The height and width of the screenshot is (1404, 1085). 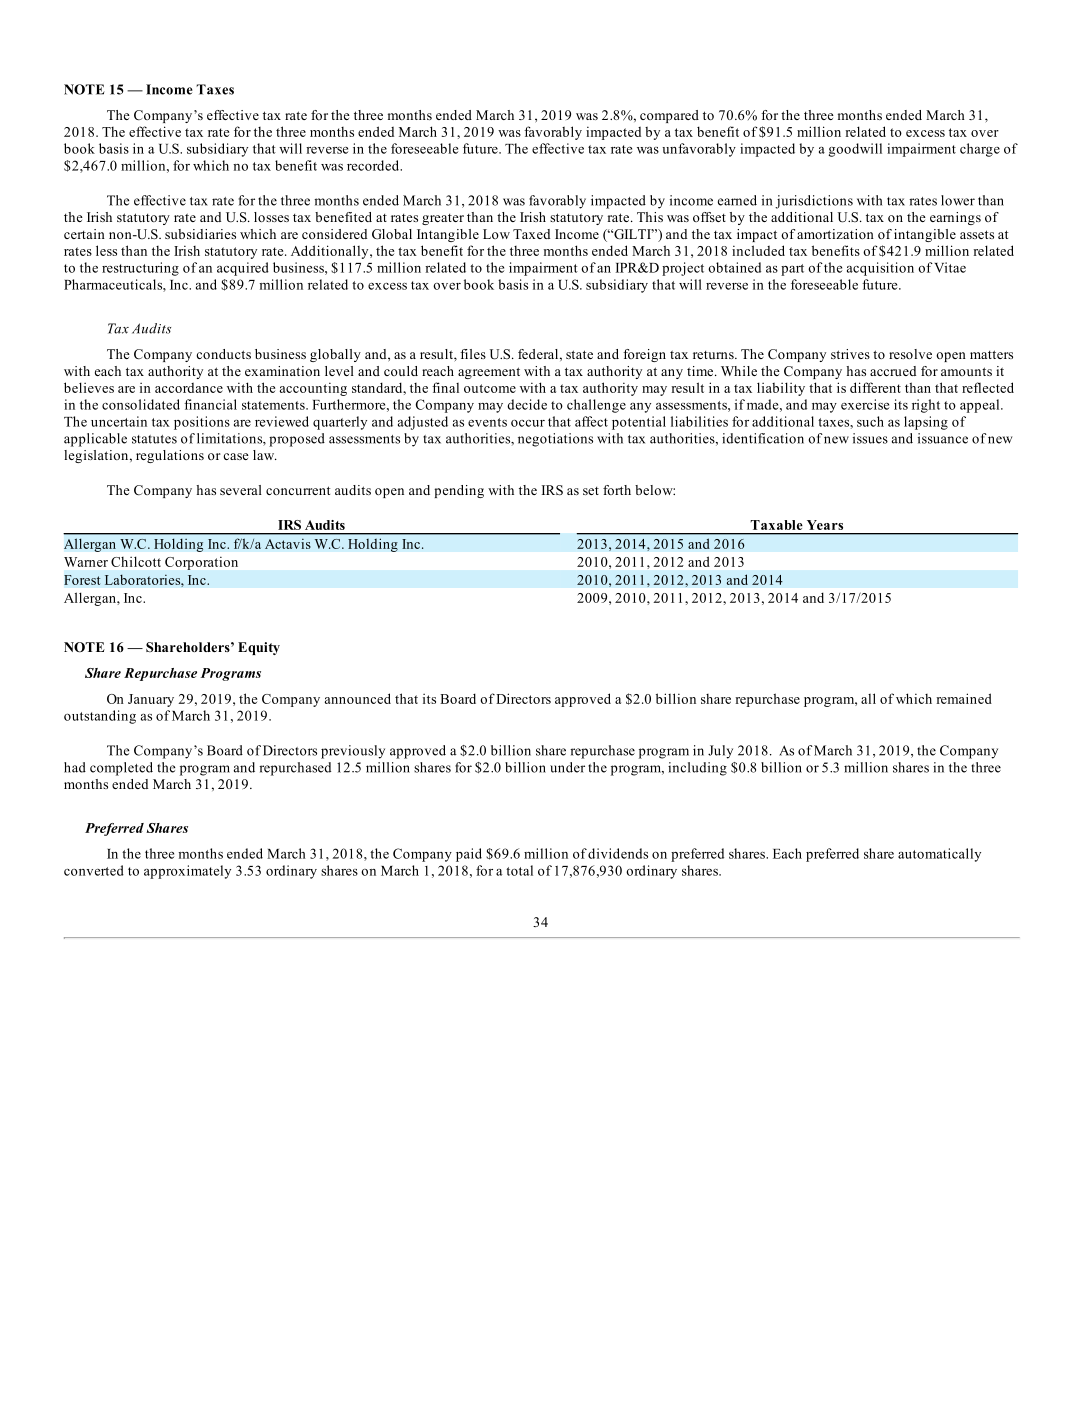 I want to click on pending, so click(x=459, y=491).
